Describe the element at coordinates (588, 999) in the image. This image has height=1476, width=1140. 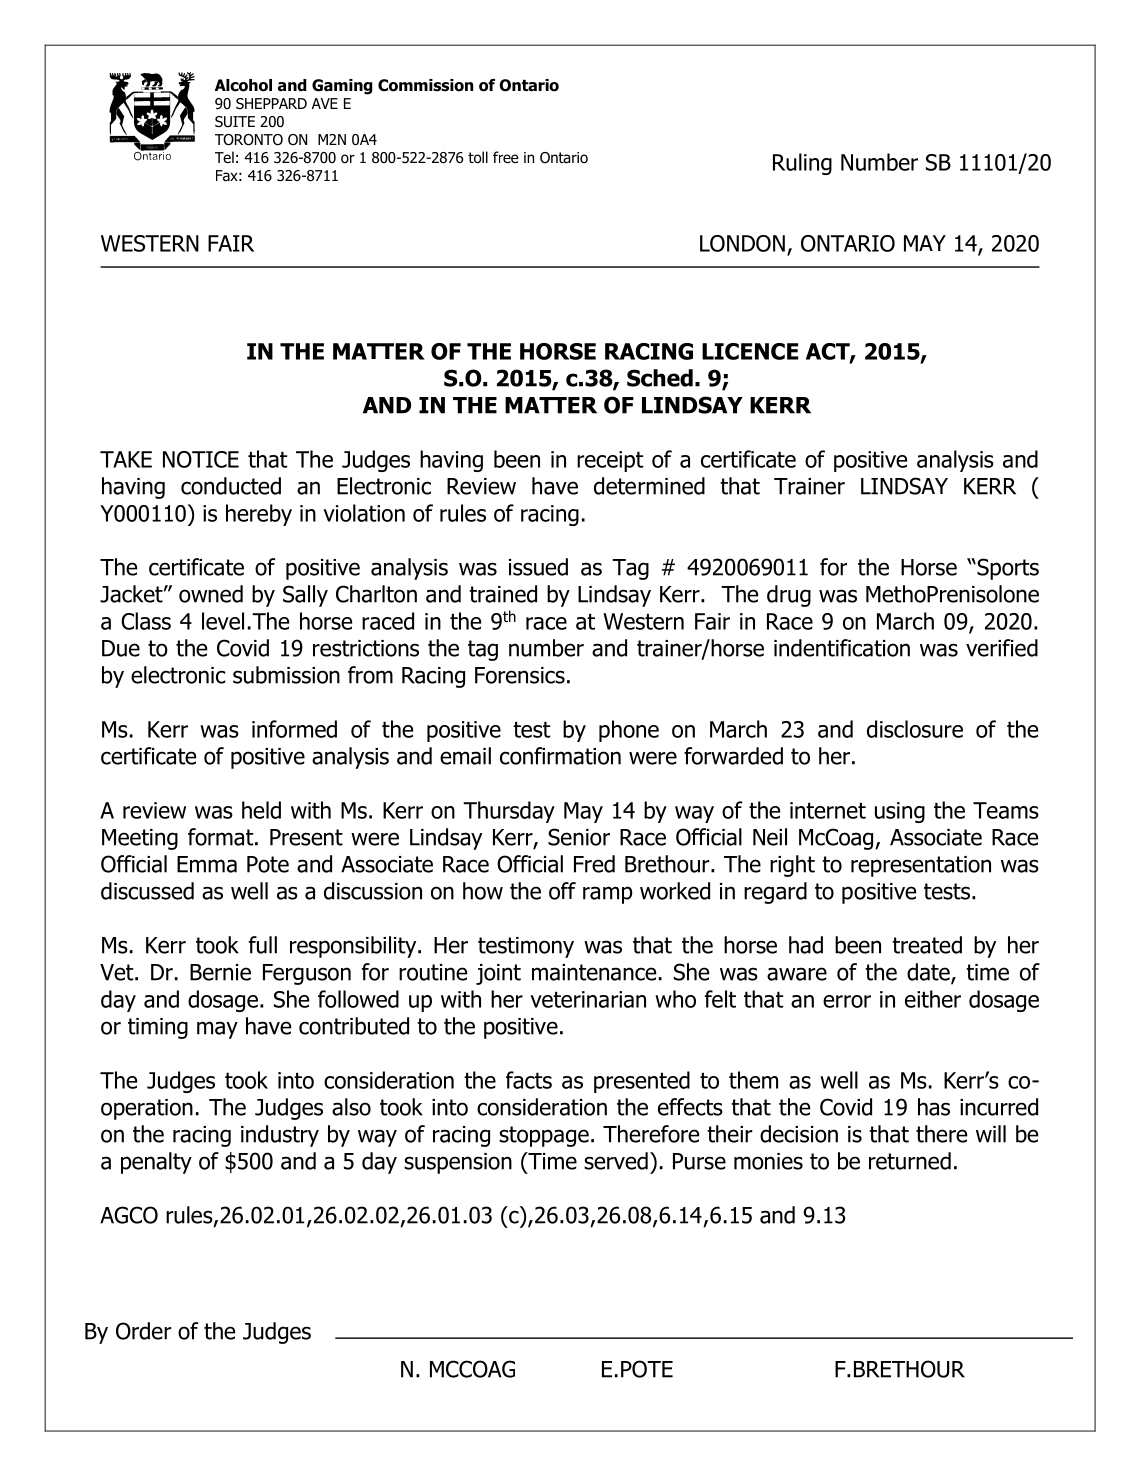
I see `veterinarian` at that location.
